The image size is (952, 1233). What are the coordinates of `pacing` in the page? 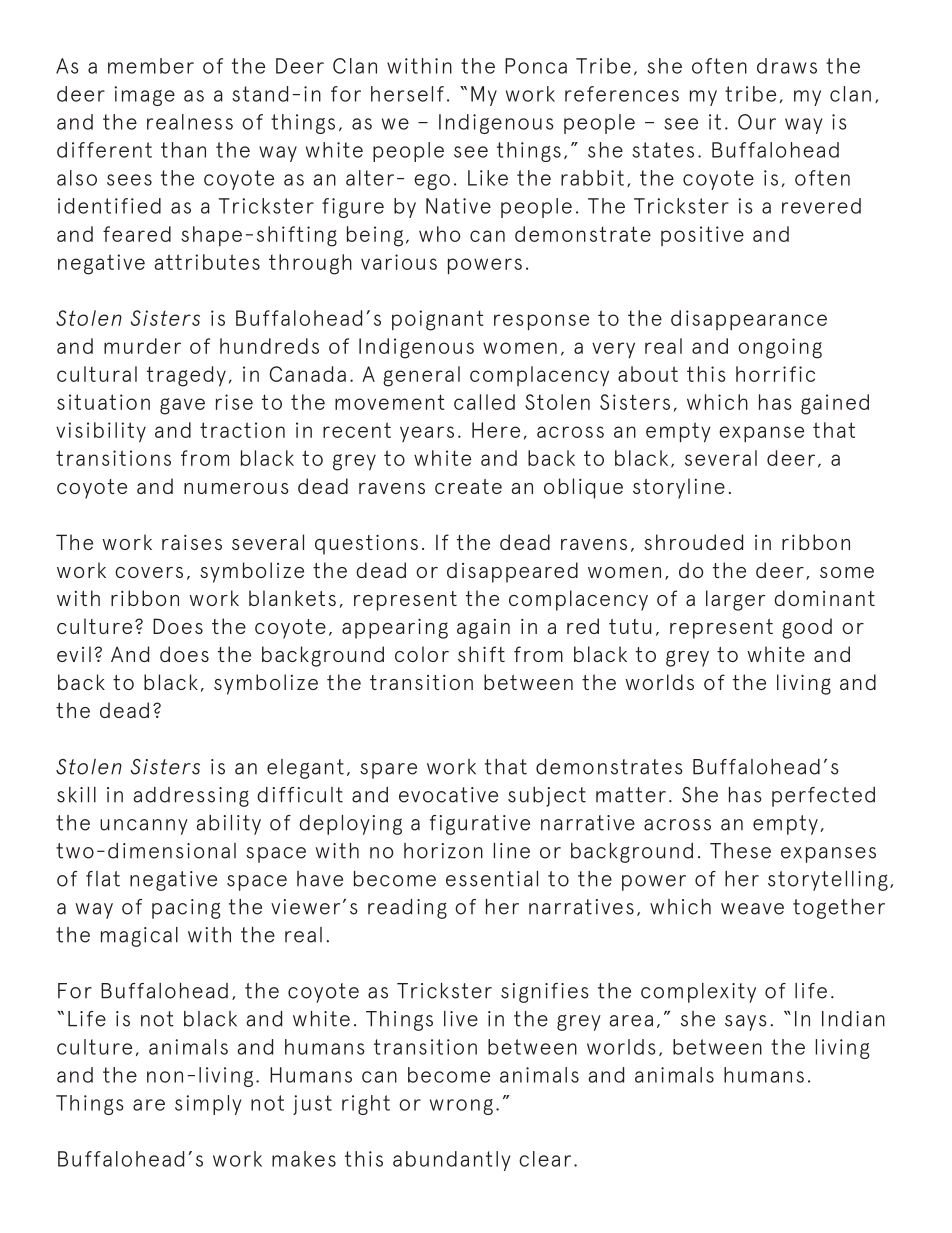 It's located at (186, 909).
